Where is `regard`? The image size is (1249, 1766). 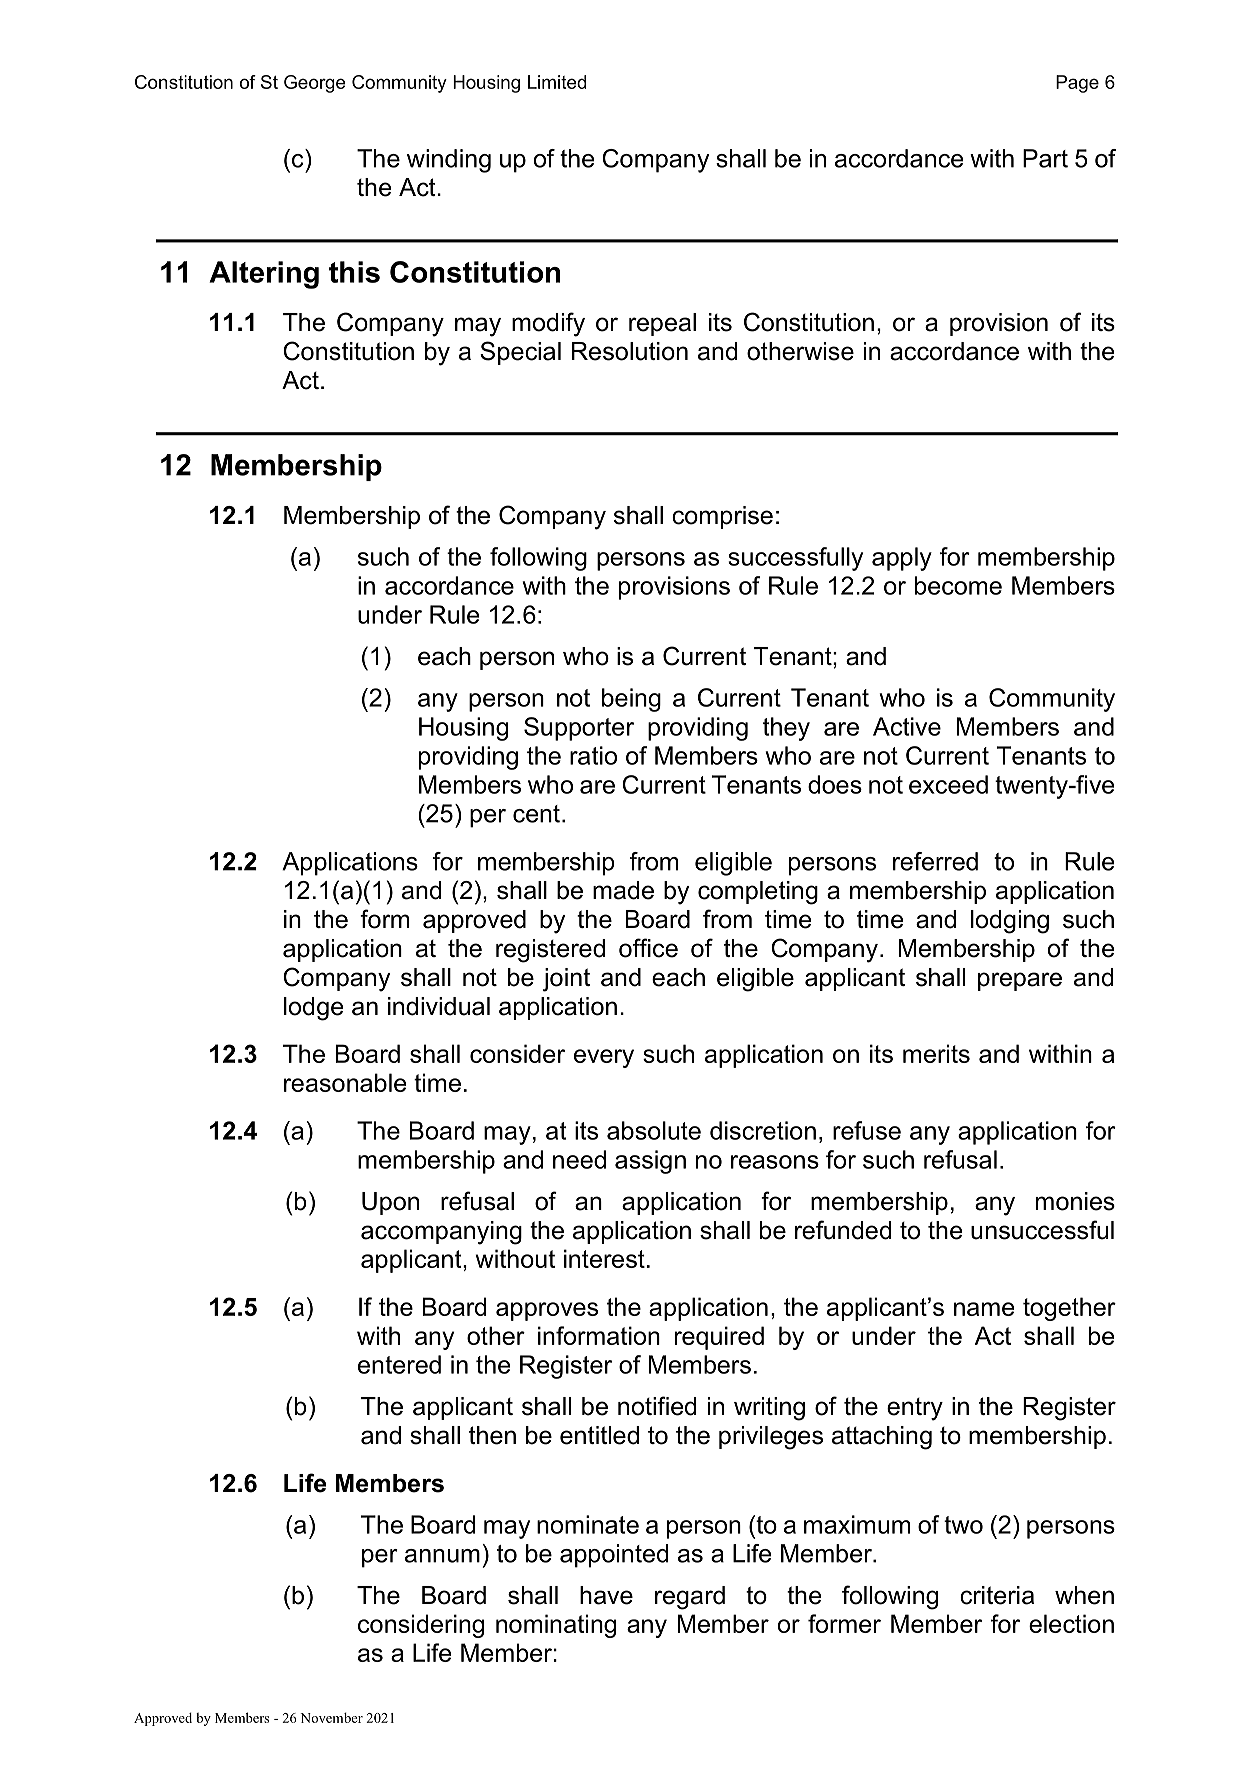 regard is located at coordinates (690, 1598).
